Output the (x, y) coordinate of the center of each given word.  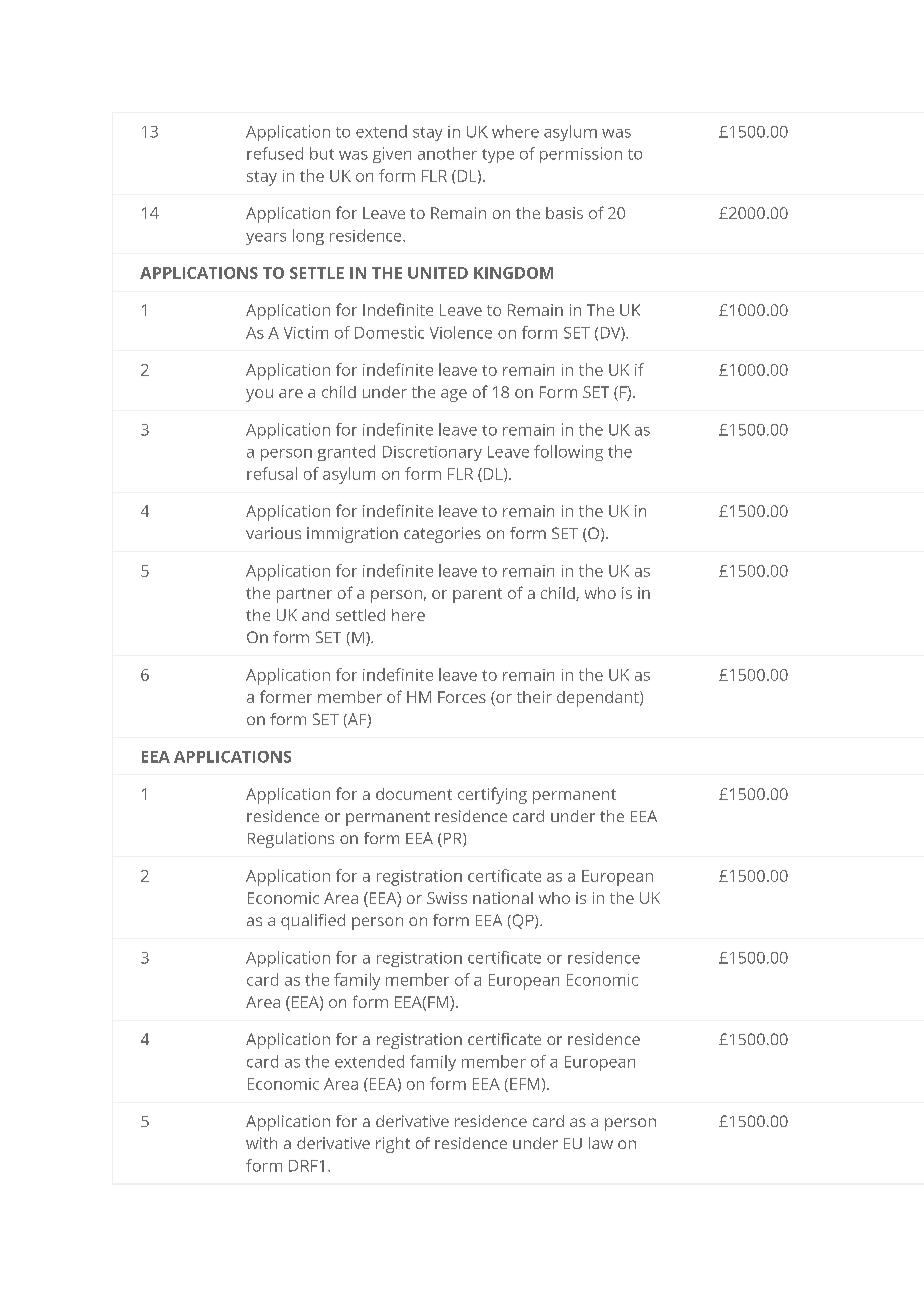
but (322, 153)
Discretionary (432, 453)
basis (564, 213)
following (568, 453)
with (261, 1143)
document (414, 794)
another (447, 153)
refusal (272, 473)
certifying (492, 795)
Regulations (291, 840)
